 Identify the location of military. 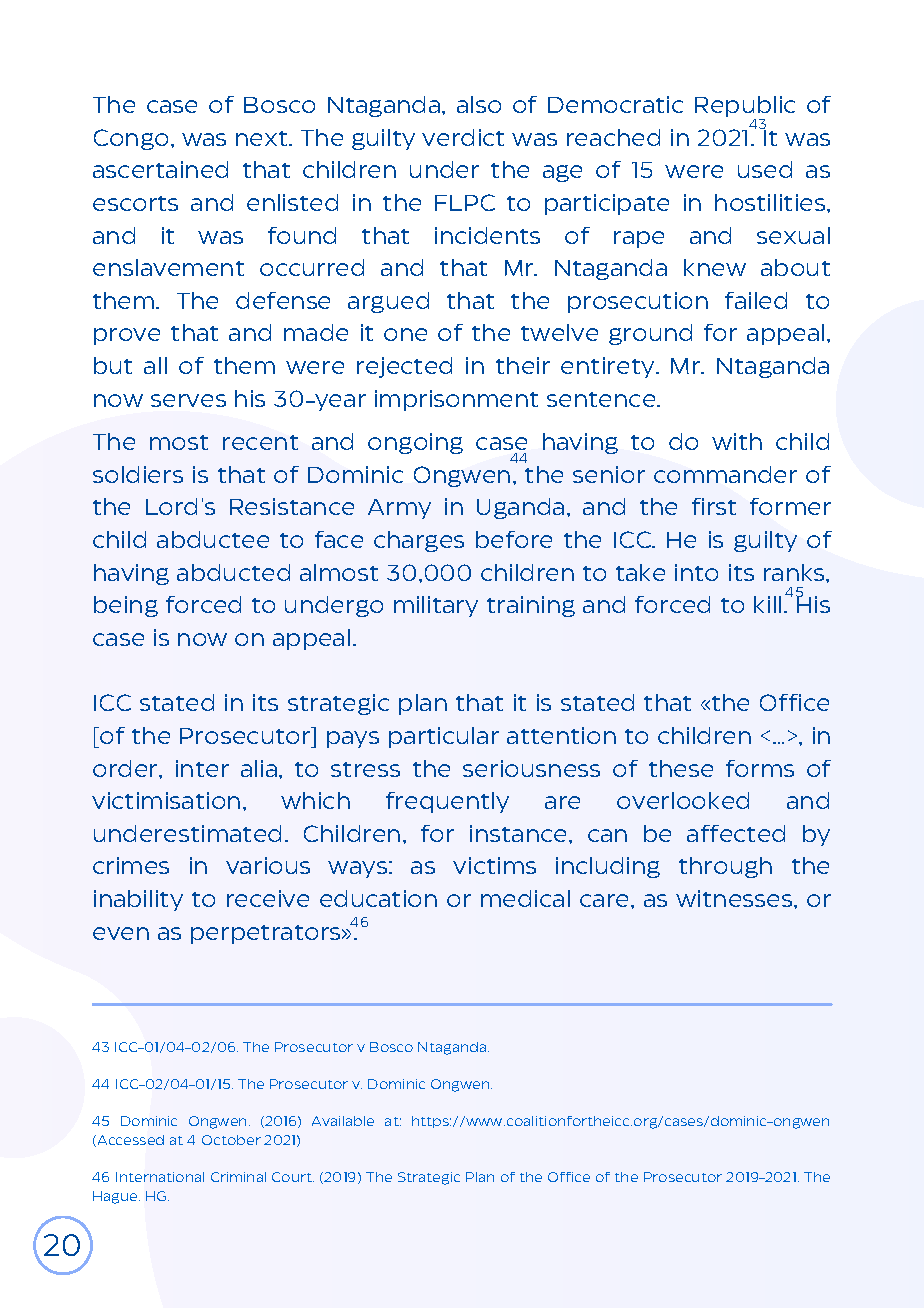
(436, 606).
